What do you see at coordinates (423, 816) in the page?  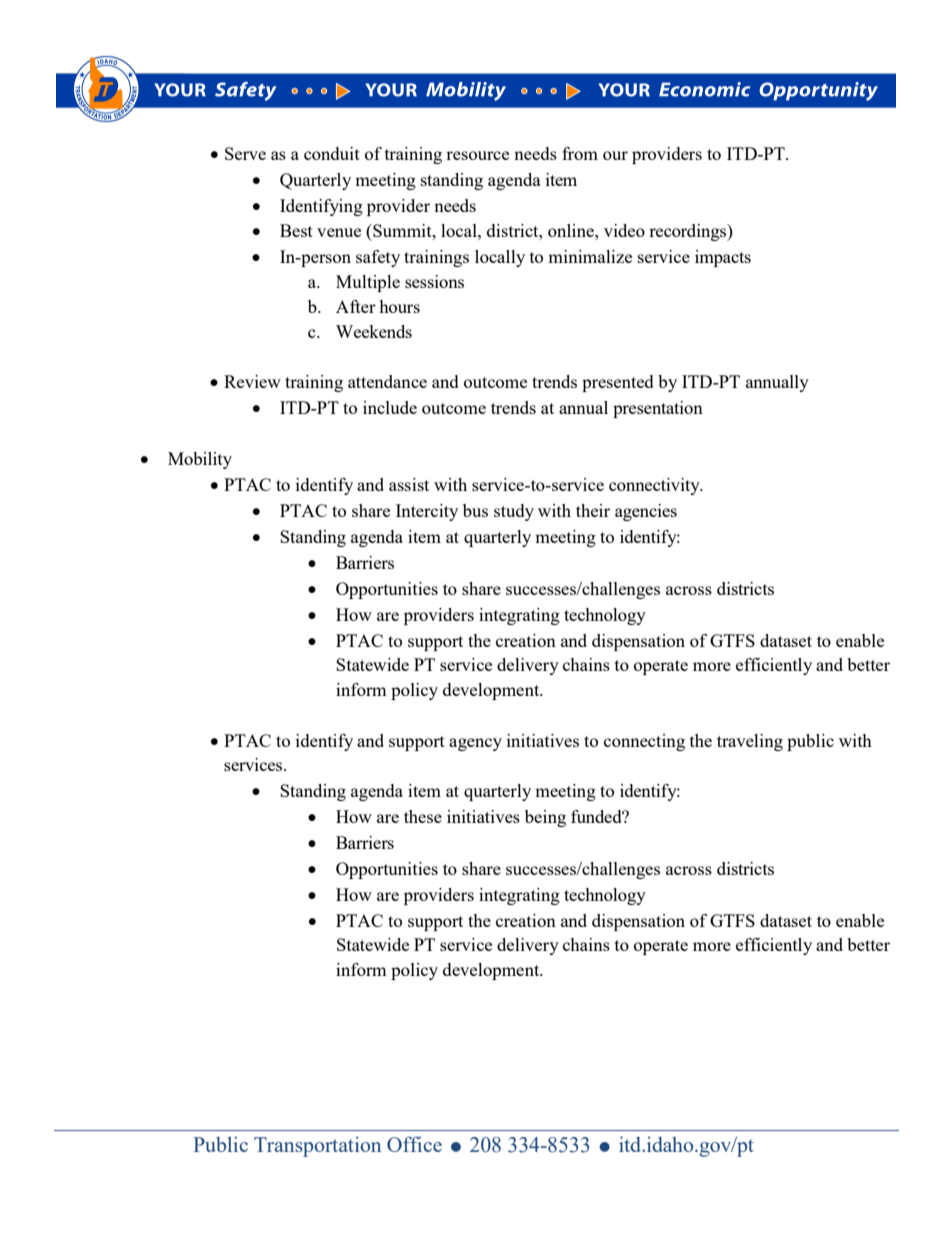 I see `these` at bounding box center [423, 816].
